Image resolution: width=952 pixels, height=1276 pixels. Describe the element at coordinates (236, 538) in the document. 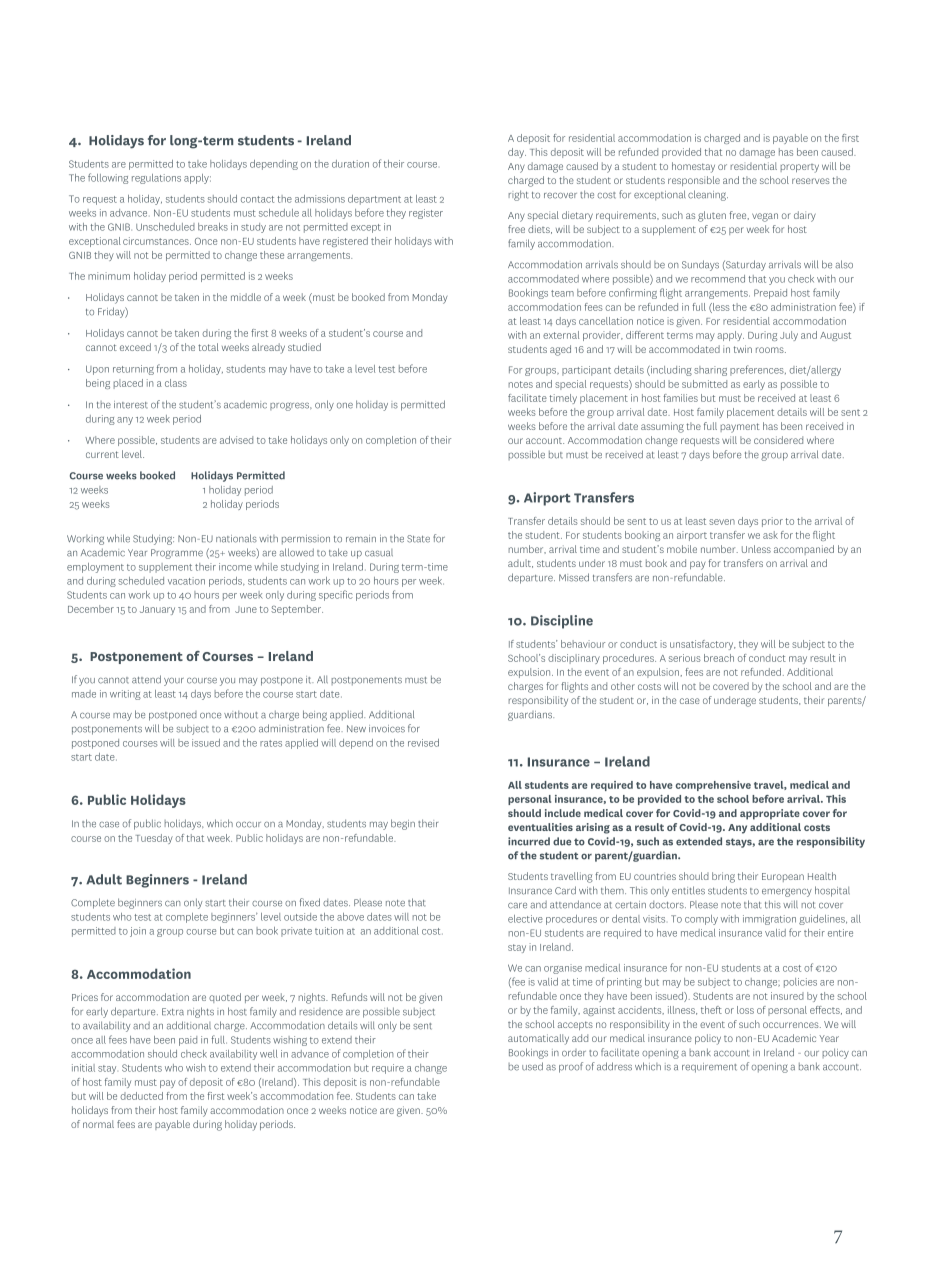

I see `nationals` at that location.
